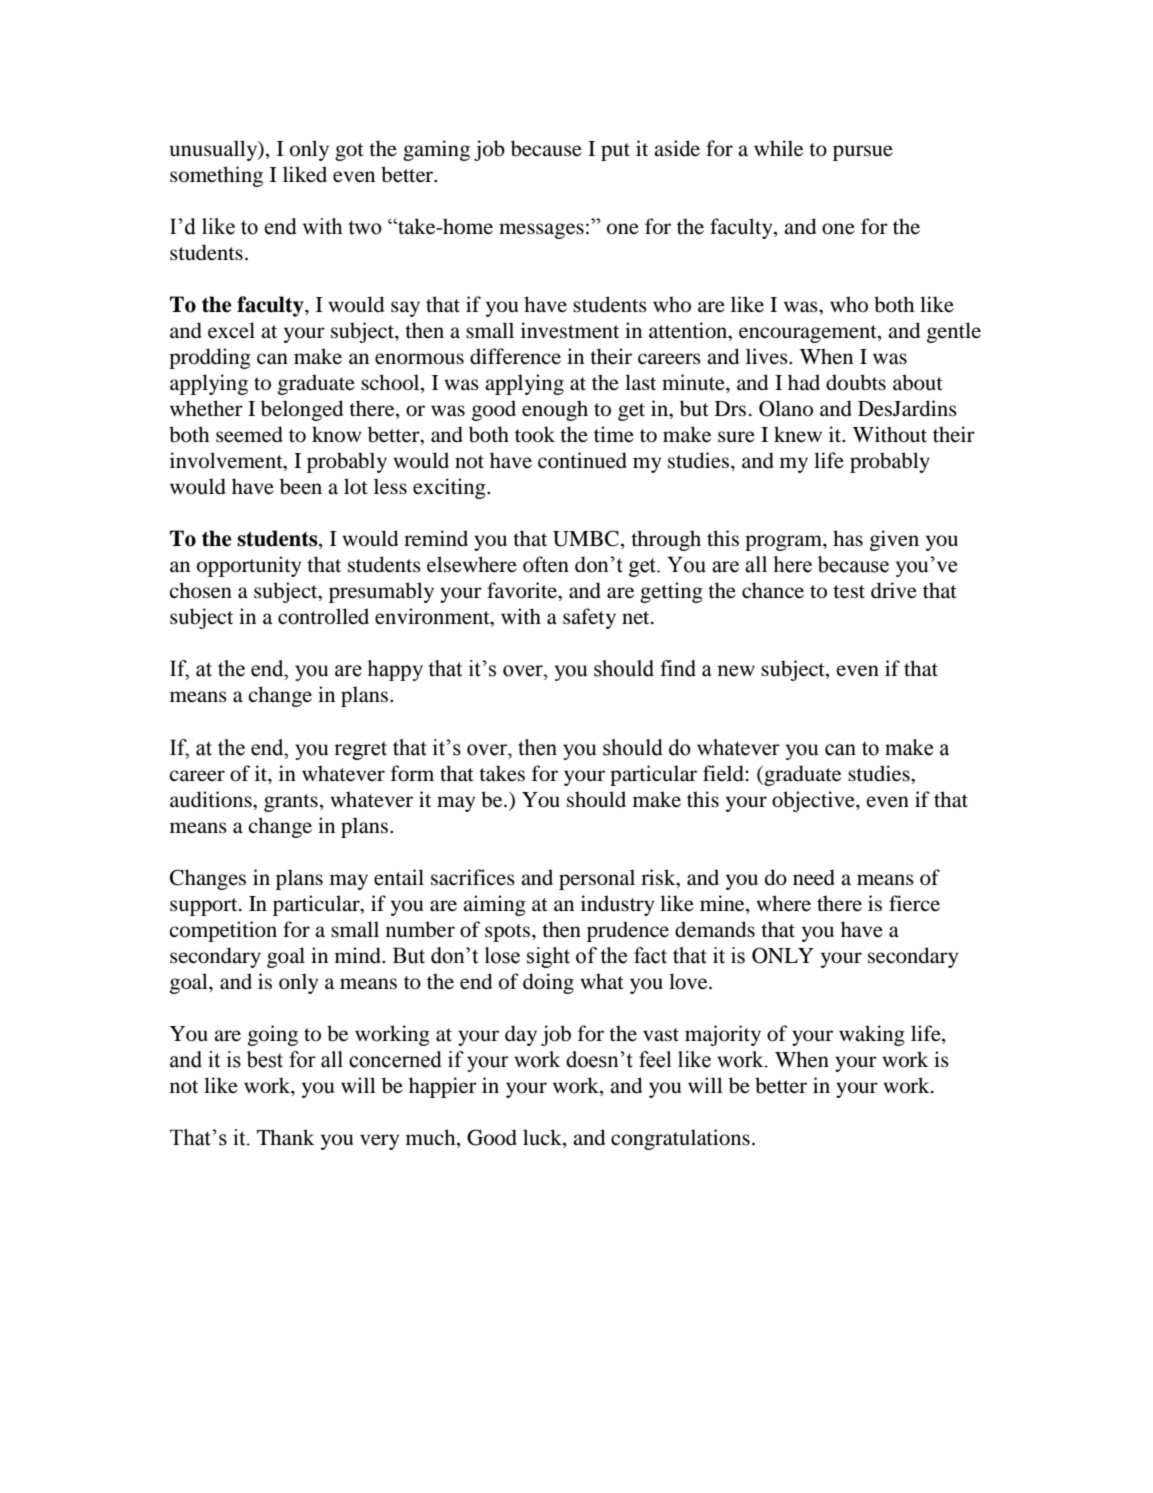  Describe the element at coordinates (286, 1137) in the image. I see `Thank` at that location.
